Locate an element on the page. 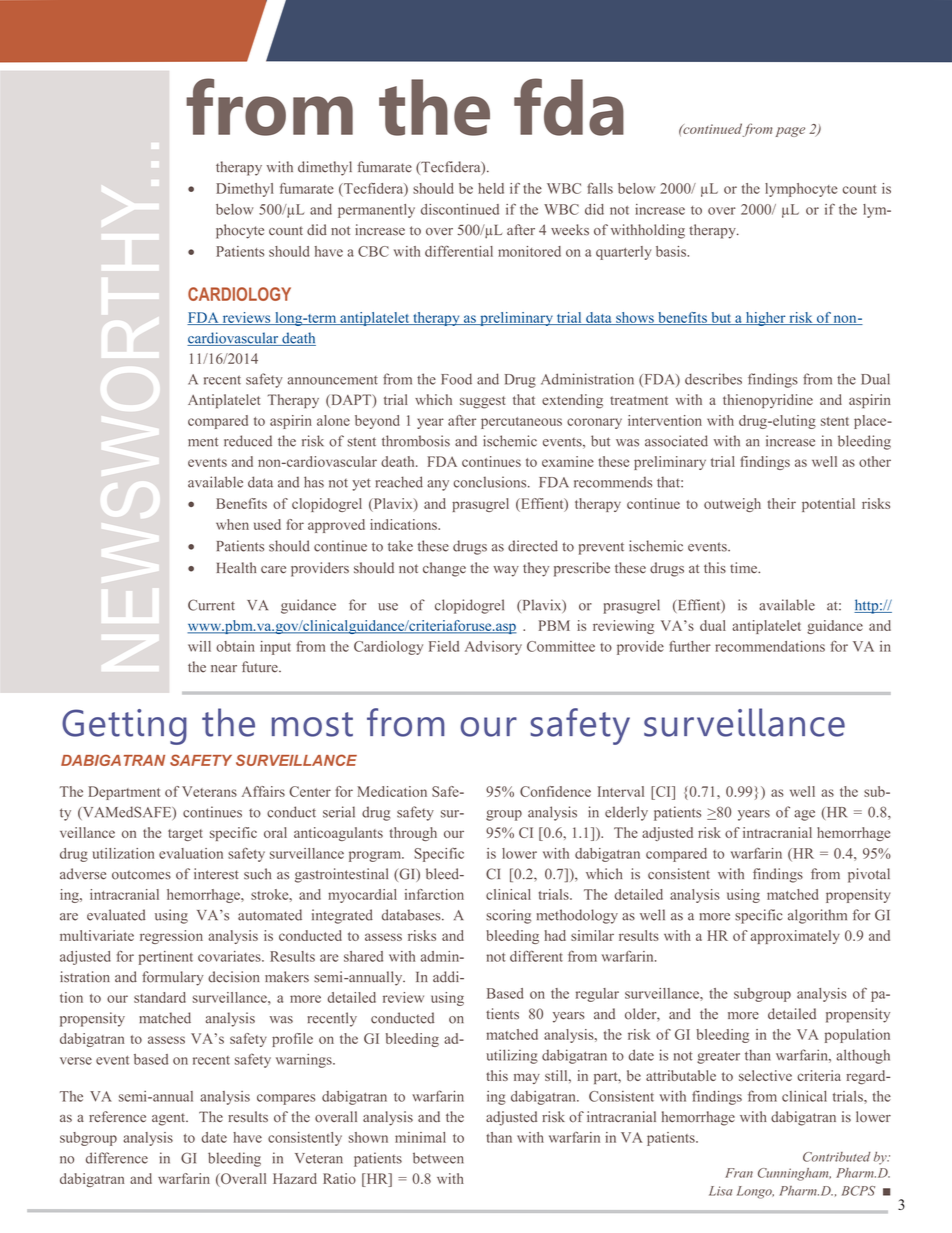 This document has width=952, height=1233. agent is located at coordinates (170, 1119).
